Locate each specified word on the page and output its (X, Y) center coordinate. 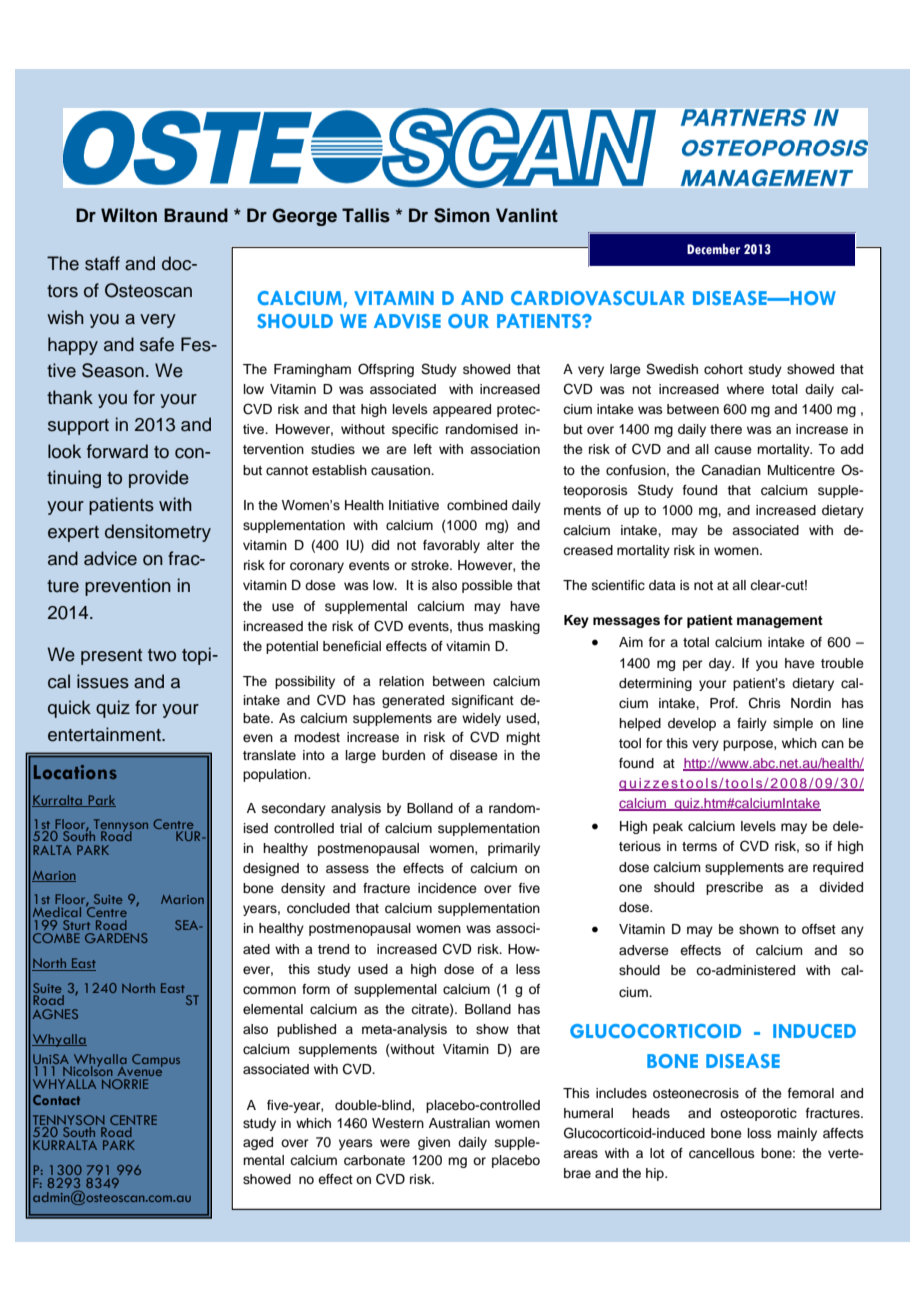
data (662, 585)
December (713, 249)
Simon (462, 215)
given (434, 1143)
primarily (514, 849)
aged (258, 1143)
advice (110, 558)
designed (271, 869)
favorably (451, 546)
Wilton (129, 215)
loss (760, 1133)
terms (699, 846)
